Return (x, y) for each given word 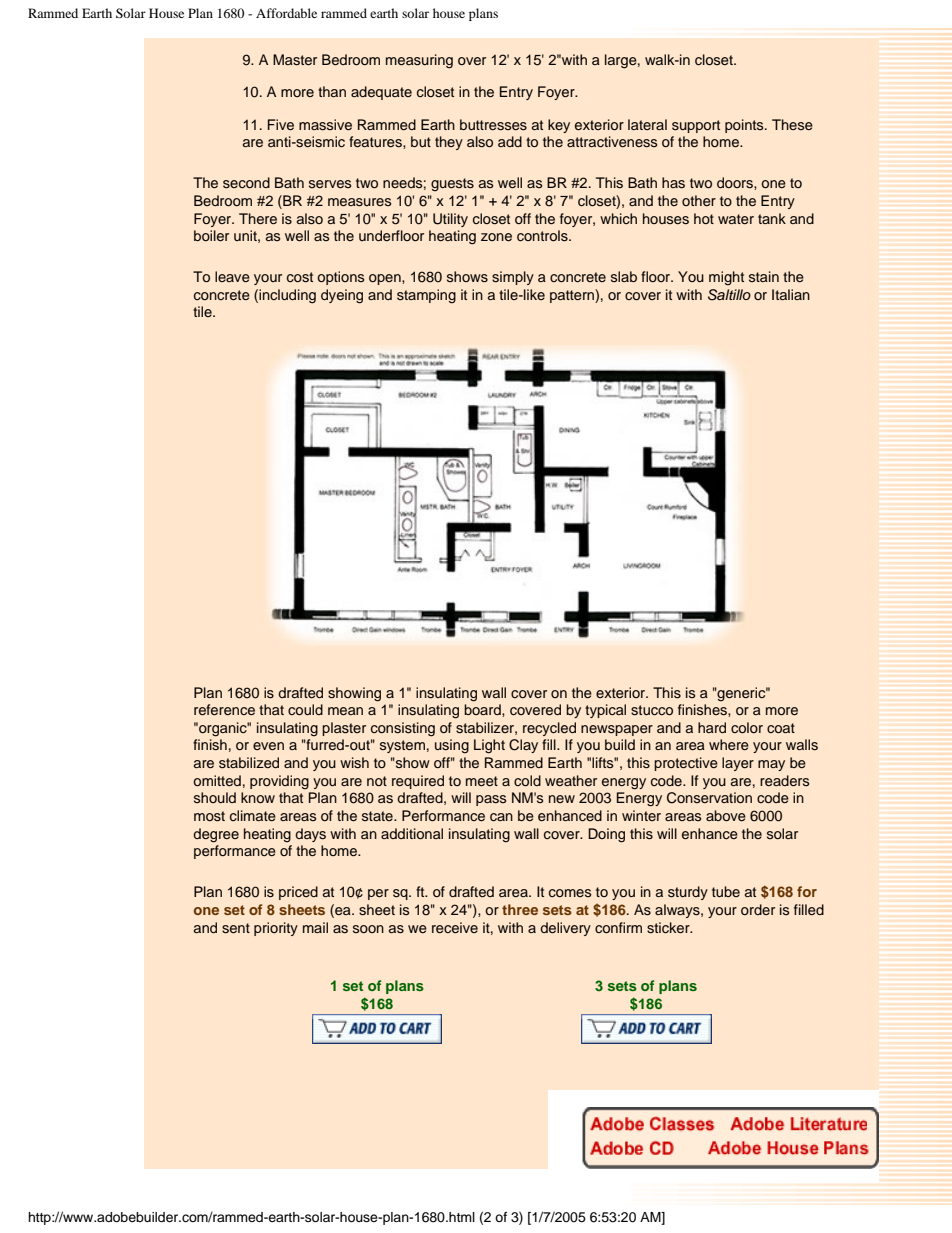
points (745, 126)
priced (298, 893)
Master (295, 60)
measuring (419, 61)
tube (726, 891)
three (520, 909)
